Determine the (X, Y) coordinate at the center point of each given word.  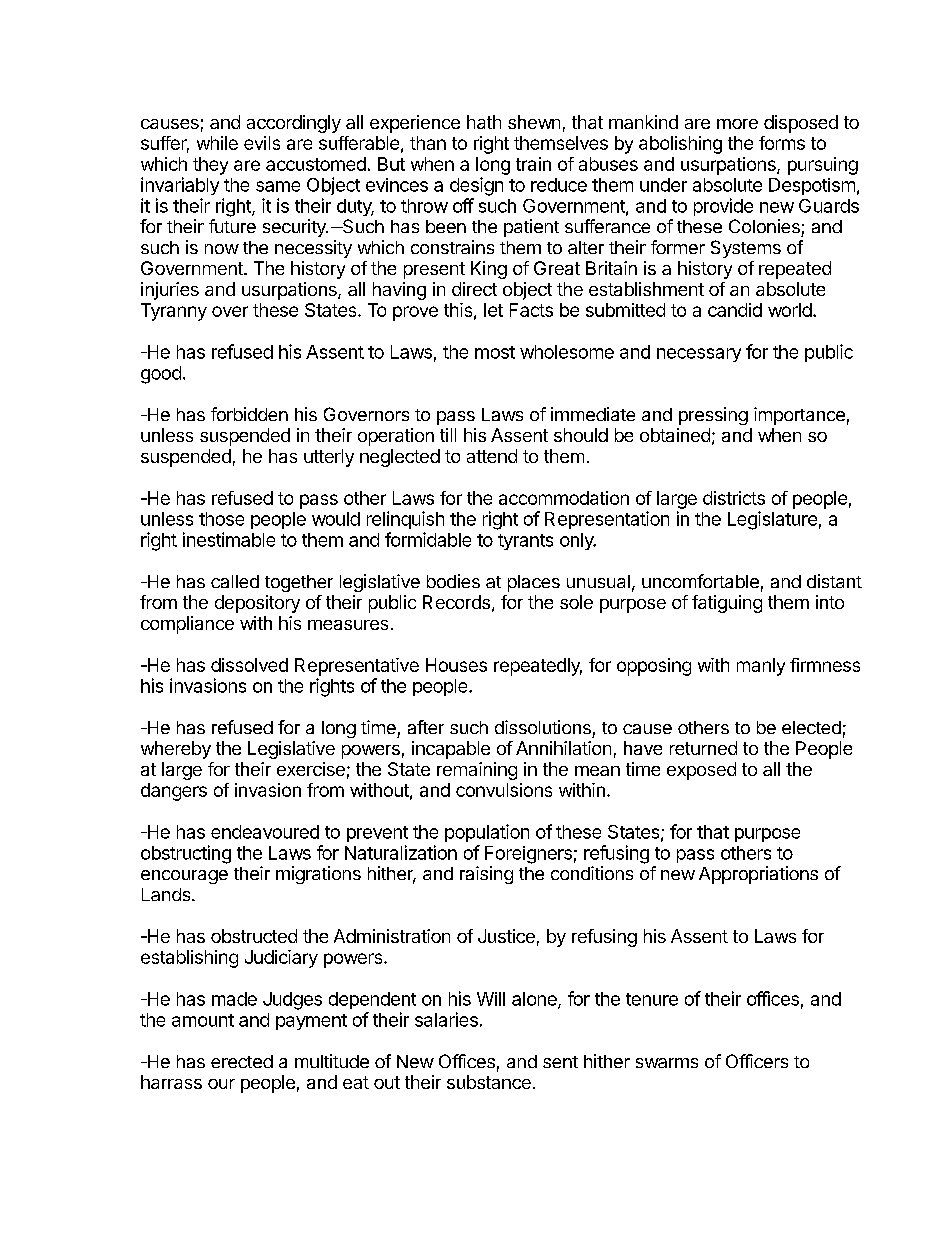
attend (492, 456)
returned (703, 748)
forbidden (249, 414)
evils (262, 143)
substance (489, 1082)
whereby (176, 750)
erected (242, 1061)
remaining (477, 771)
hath (484, 122)
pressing (713, 416)
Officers (757, 1061)
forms (782, 143)
